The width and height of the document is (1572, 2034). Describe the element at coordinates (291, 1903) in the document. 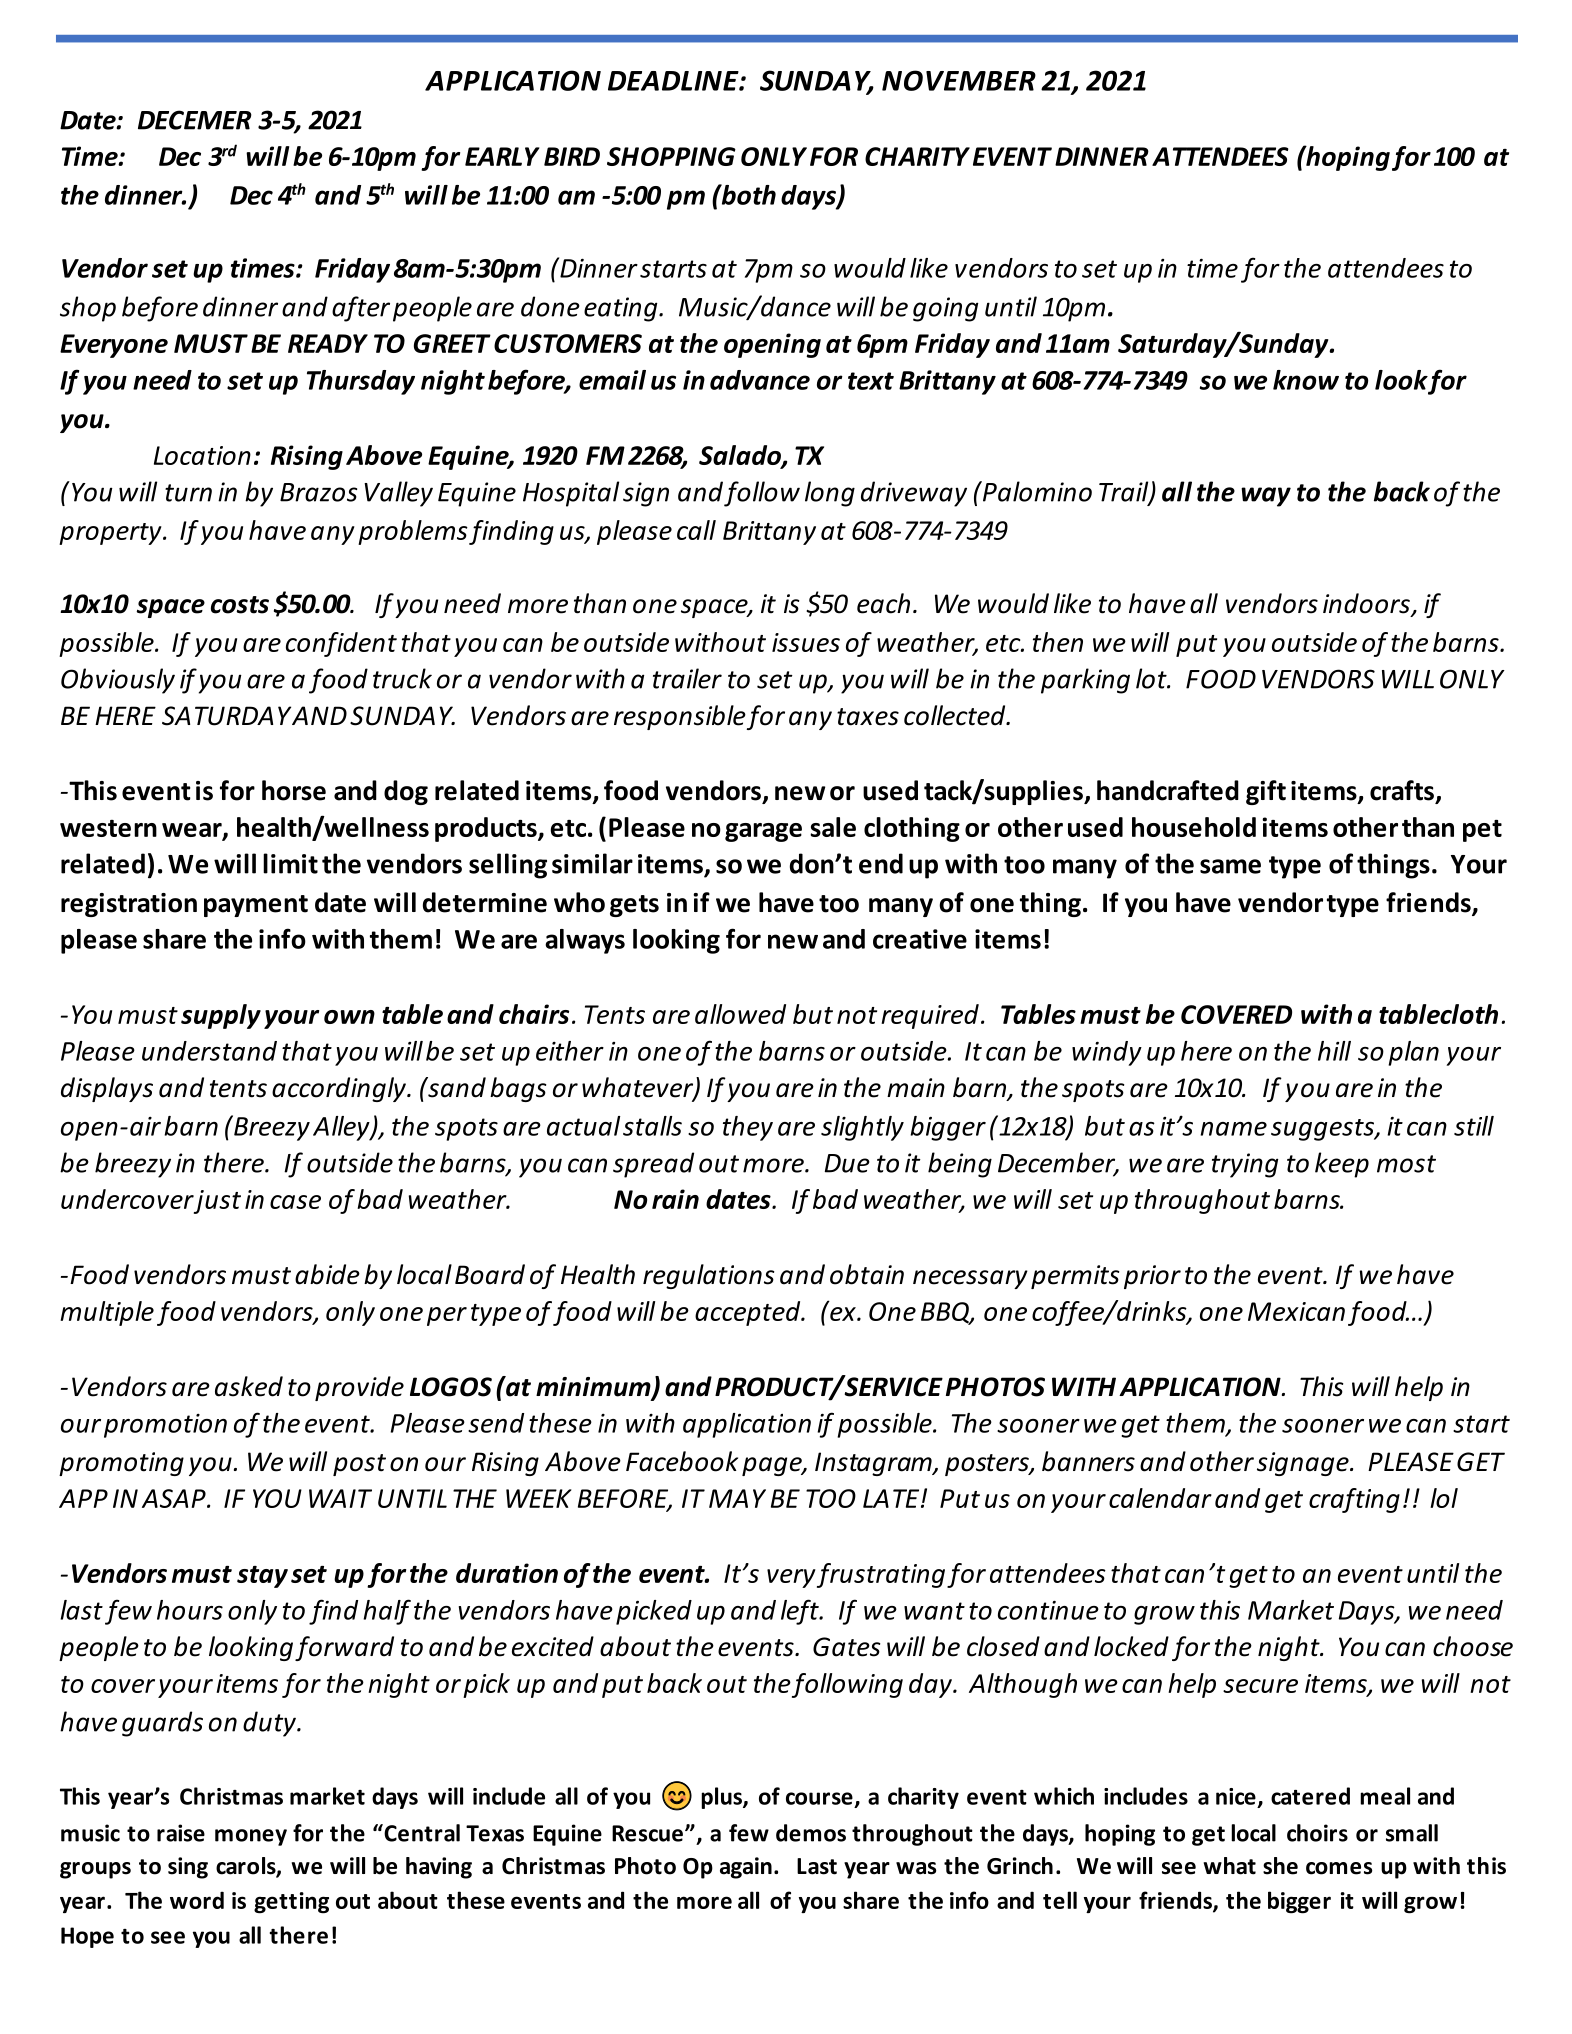

I see `getting` at that location.
